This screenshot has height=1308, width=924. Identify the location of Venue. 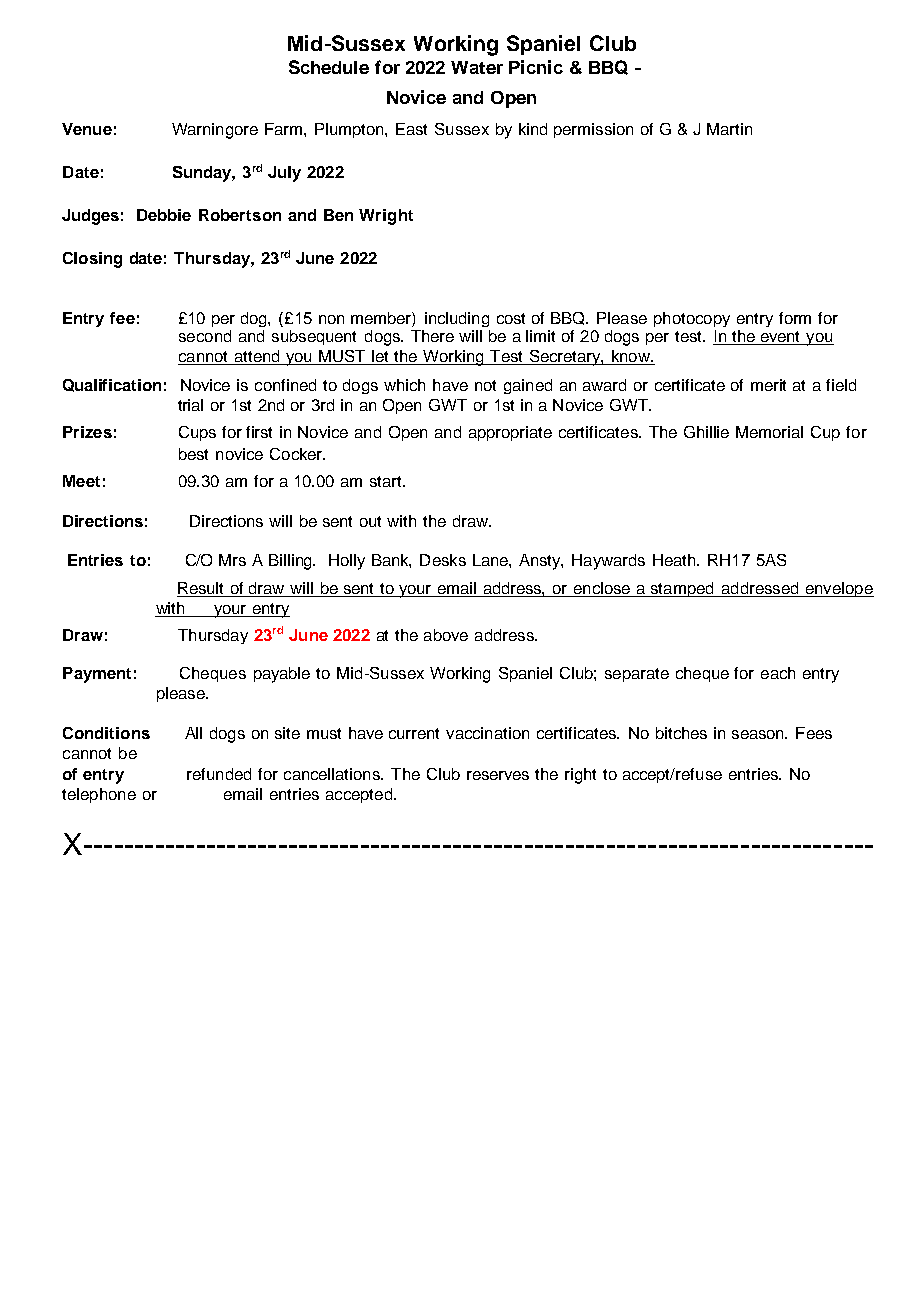
(87, 129).
